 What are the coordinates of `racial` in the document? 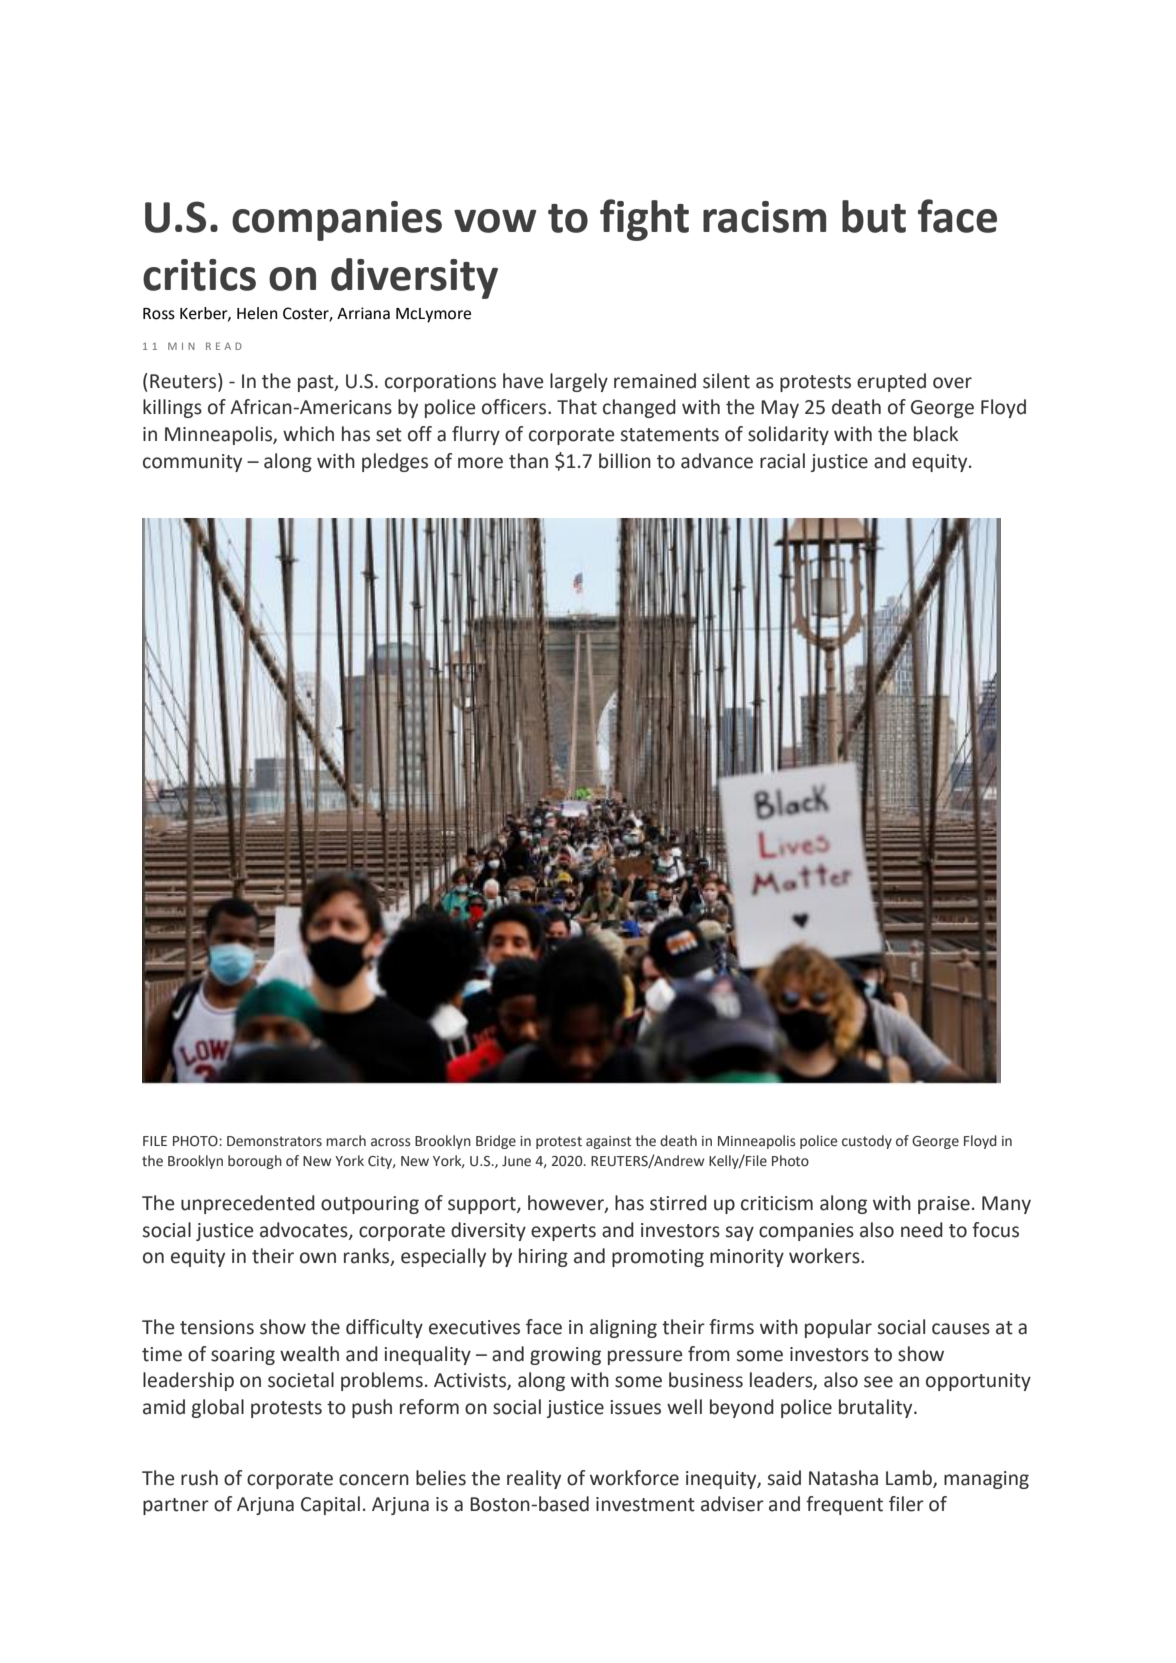 It's located at (782, 461).
